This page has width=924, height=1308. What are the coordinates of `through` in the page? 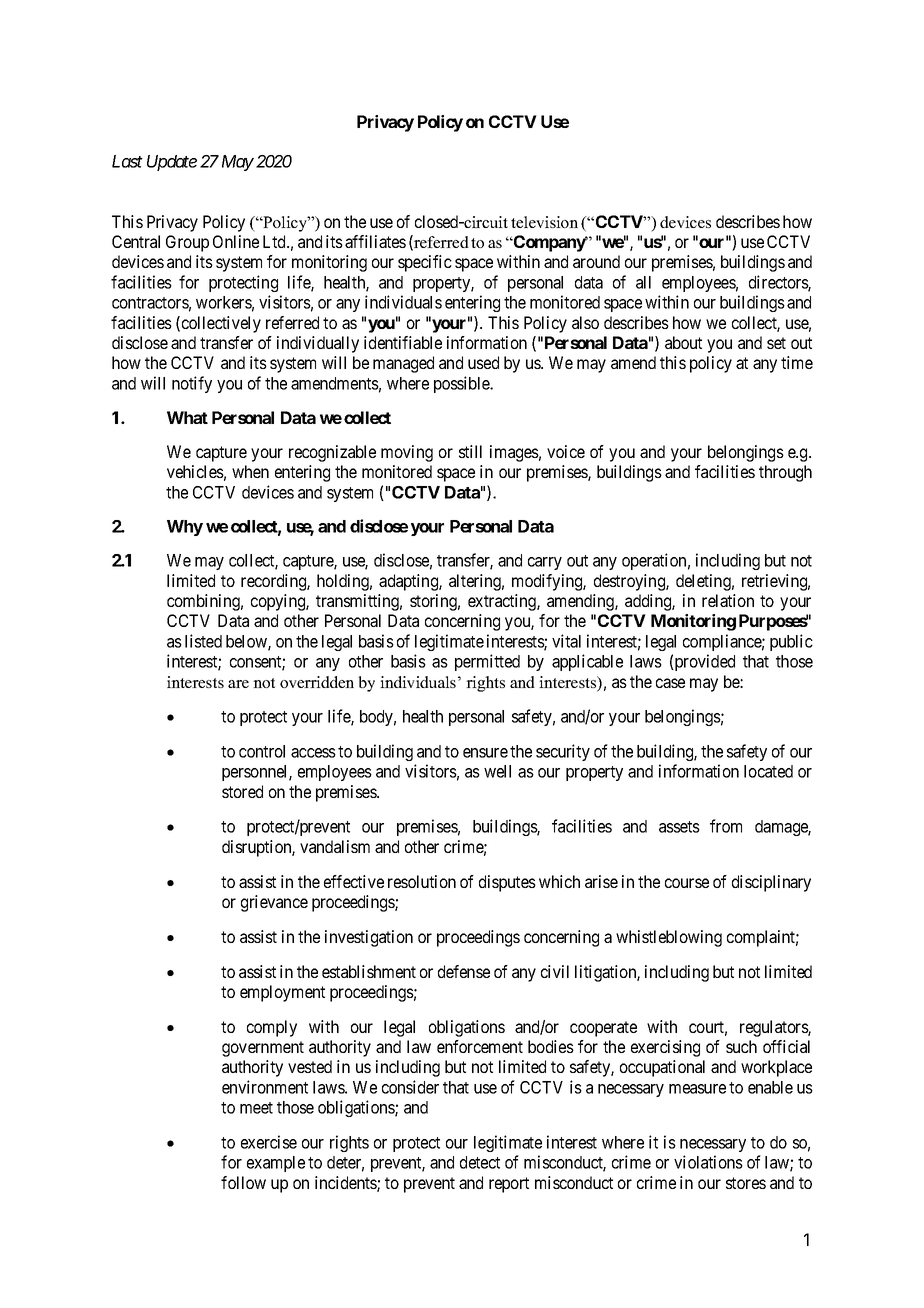 It's located at (785, 473).
